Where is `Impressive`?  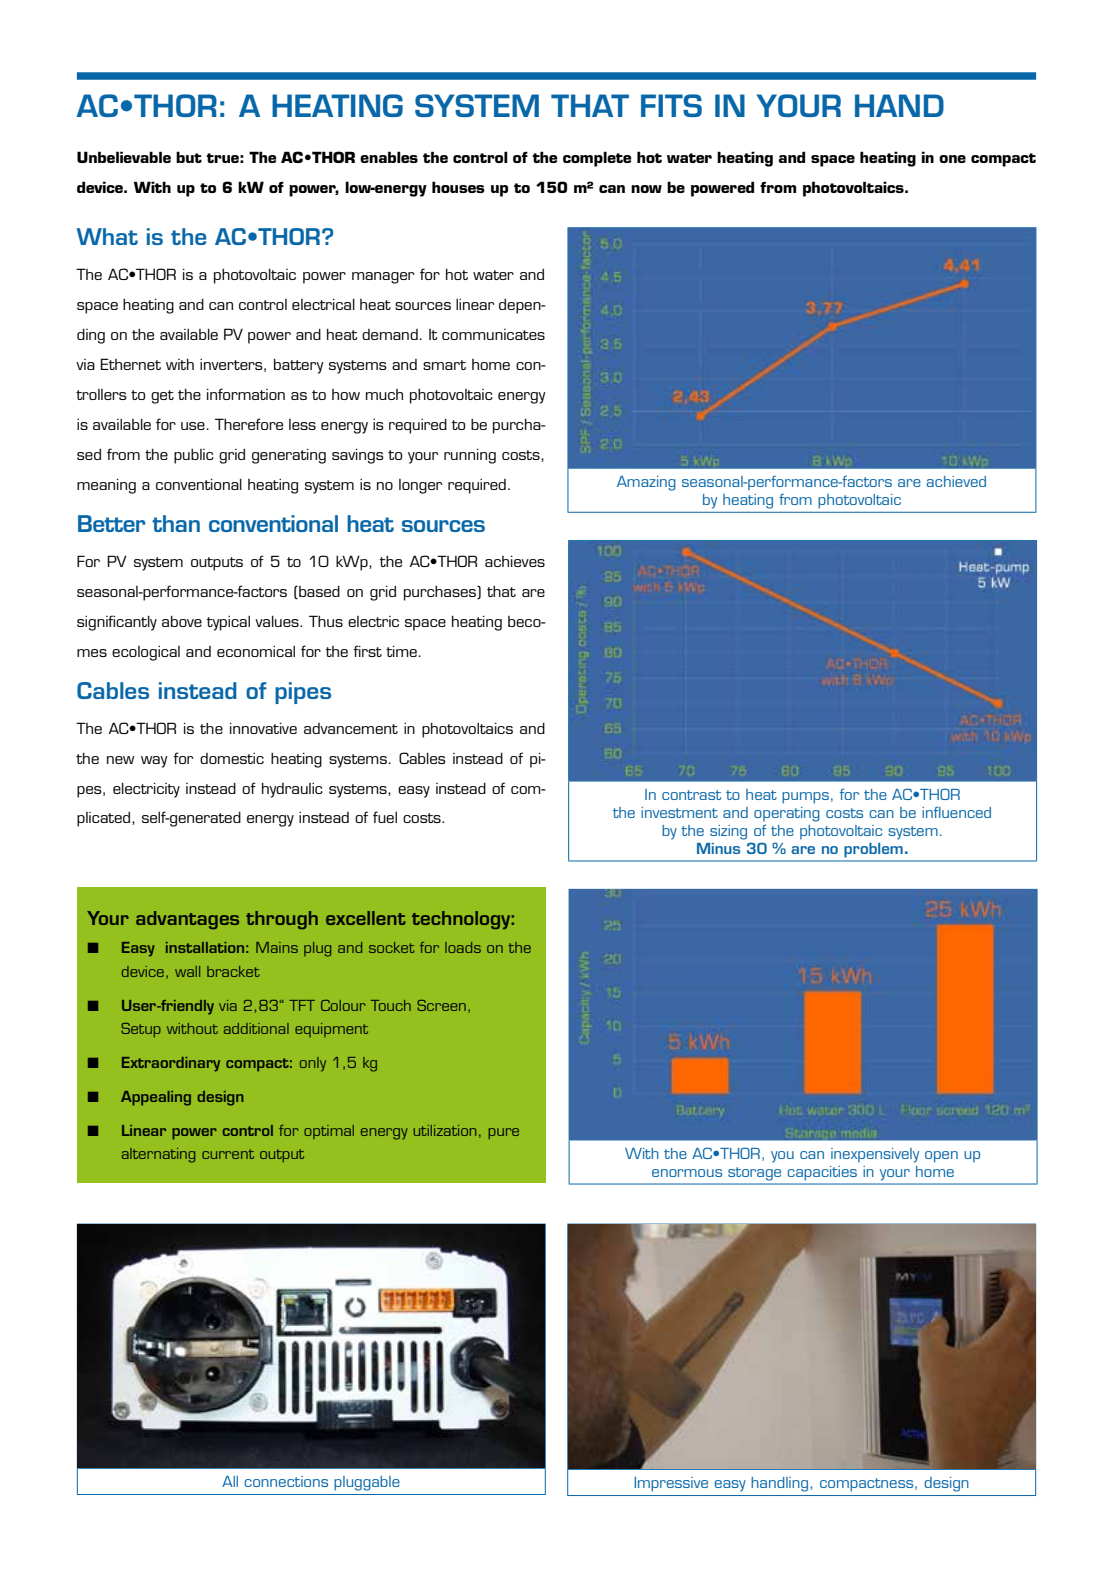
Impressive is located at coordinates (671, 1484).
